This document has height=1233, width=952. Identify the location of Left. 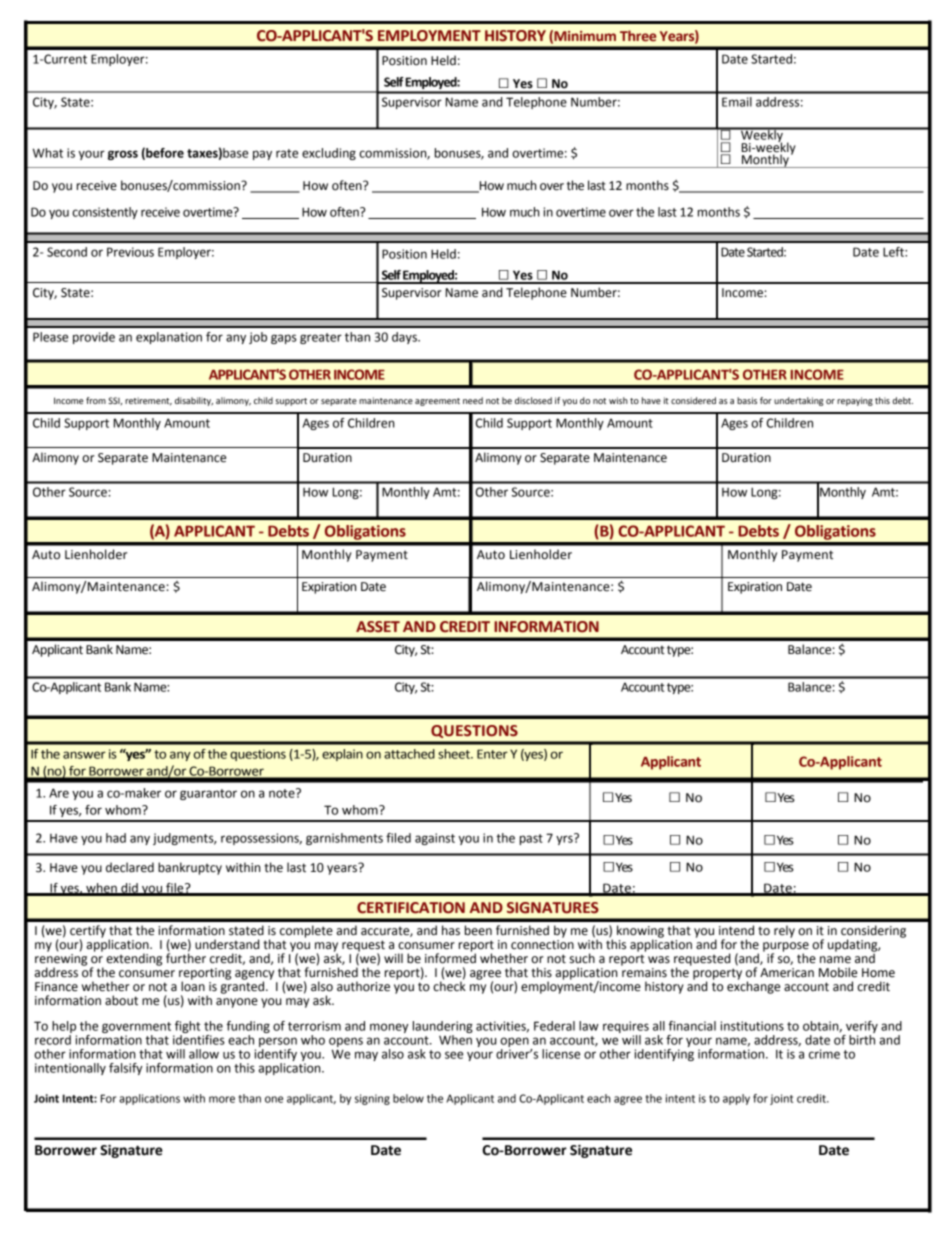
(894, 252).
